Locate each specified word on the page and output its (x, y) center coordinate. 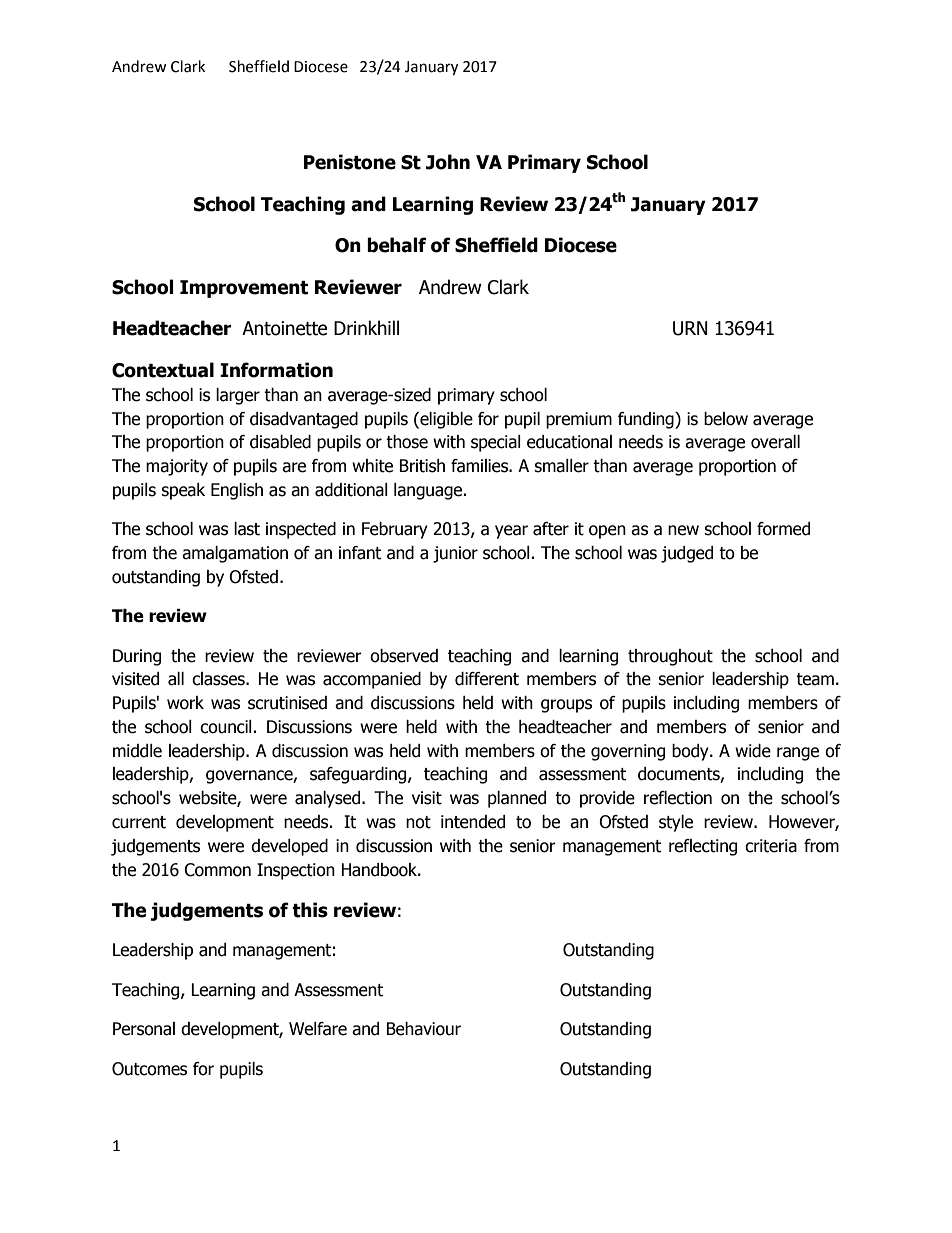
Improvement (244, 289)
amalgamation (235, 554)
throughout (670, 657)
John (448, 162)
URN (690, 328)
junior (455, 554)
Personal (144, 1029)
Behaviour (423, 1029)
